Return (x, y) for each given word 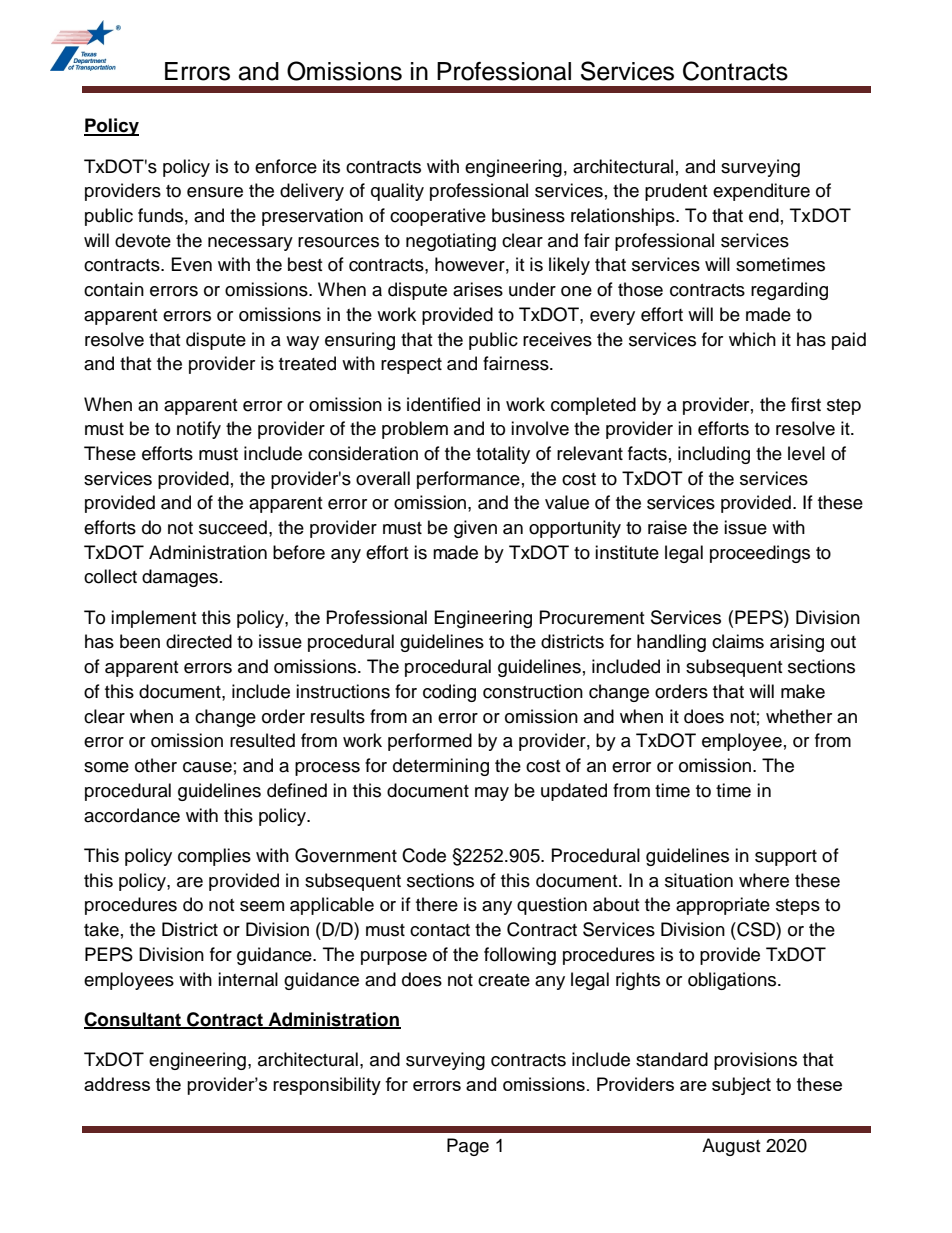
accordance (132, 815)
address (117, 1084)
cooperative (438, 217)
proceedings (760, 554)
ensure (215, 192)
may (492, 794)
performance (468, 480)
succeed (233, 527)
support (786, 858)
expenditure (761, 192)
